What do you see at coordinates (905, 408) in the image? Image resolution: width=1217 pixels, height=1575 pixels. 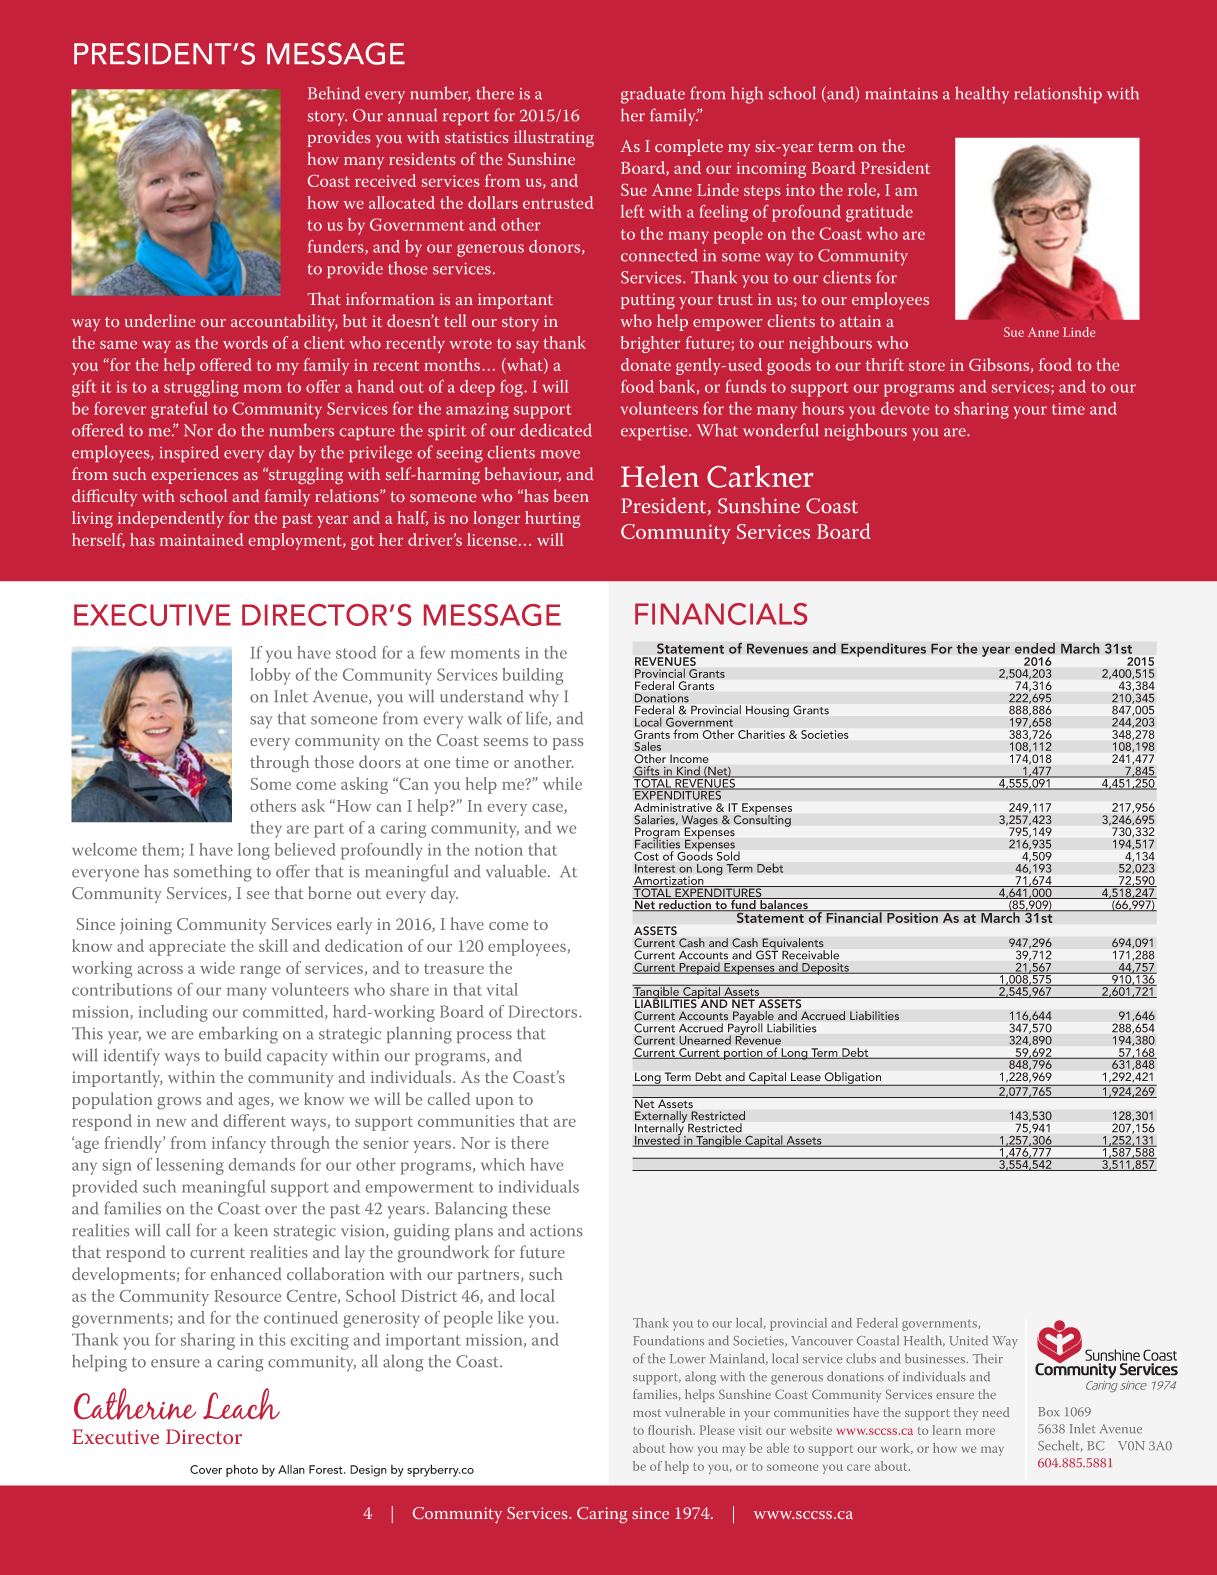 I see `devote` at bounding box center [905, 408].
